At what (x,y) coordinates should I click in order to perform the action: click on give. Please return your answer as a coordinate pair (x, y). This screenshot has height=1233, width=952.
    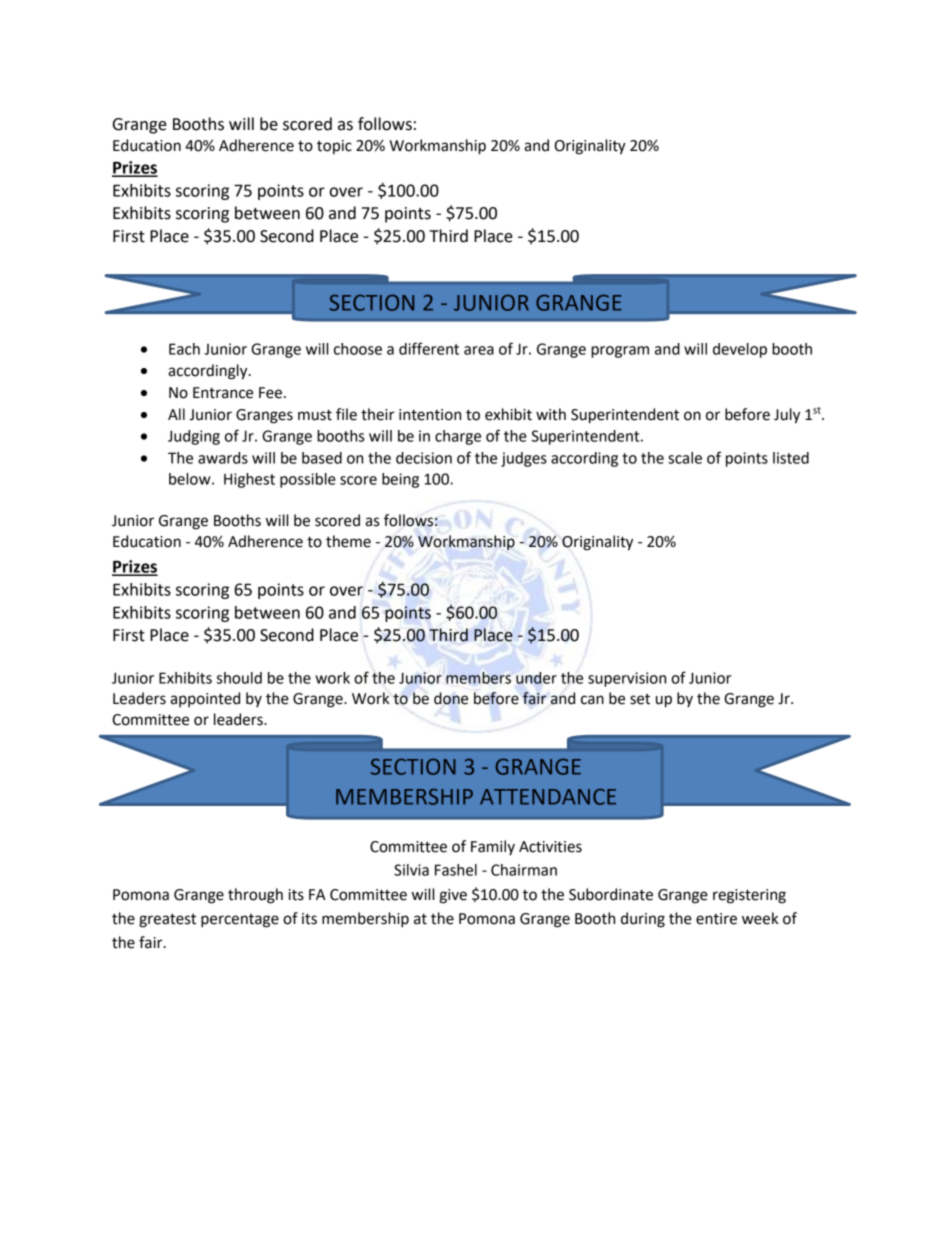
    Looking at the image, I should click on (453, 896).
